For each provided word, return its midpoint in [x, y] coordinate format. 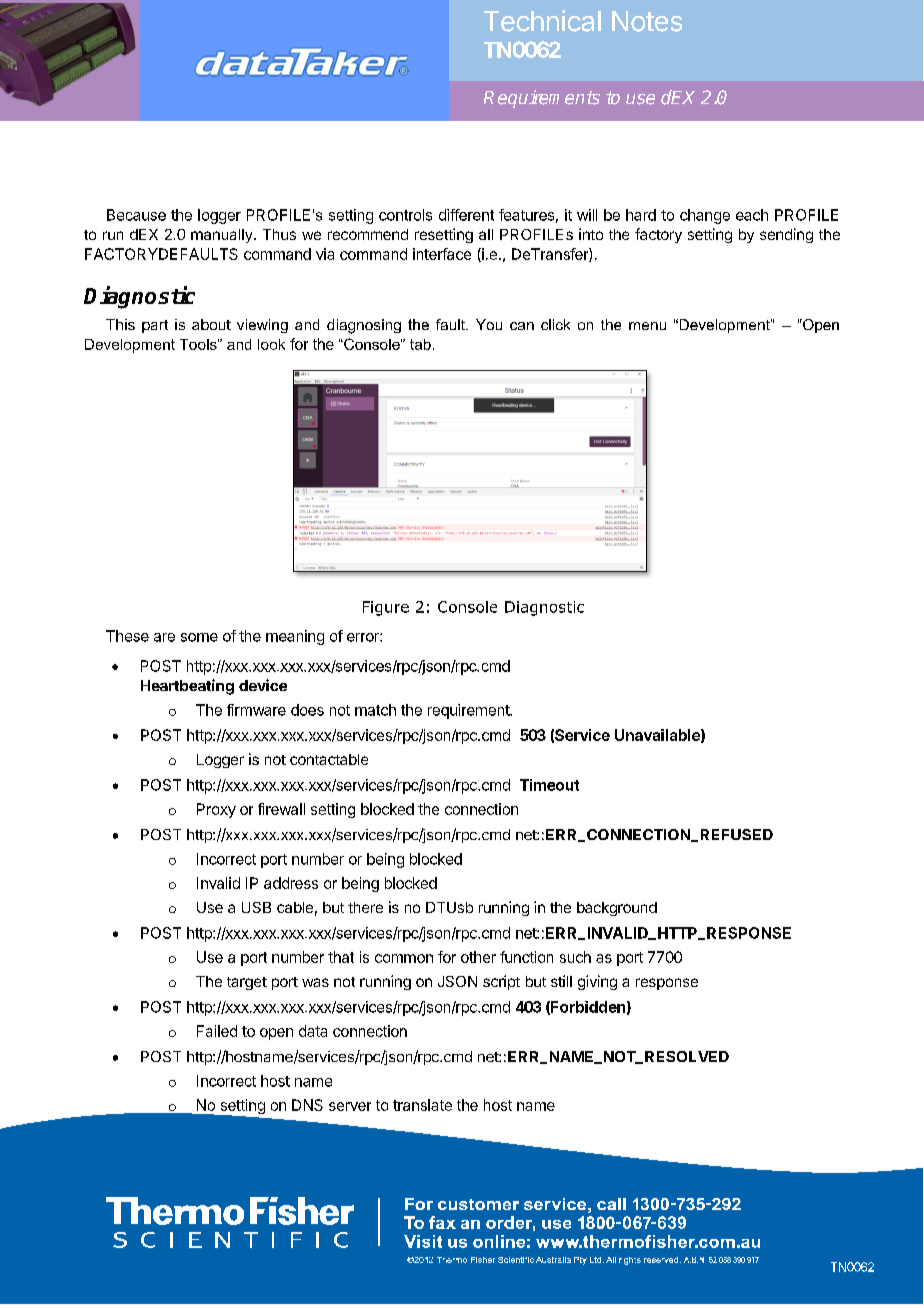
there [365, 907]
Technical [542, 21]
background [617, 909]
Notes [647, 21]
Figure [386, 608]
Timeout [549, 785]
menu [647, 326]
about [211, 324]
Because [136, 215]
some [199, 637]
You [489, 324]
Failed [217, 1031]
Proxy [216, 810]
